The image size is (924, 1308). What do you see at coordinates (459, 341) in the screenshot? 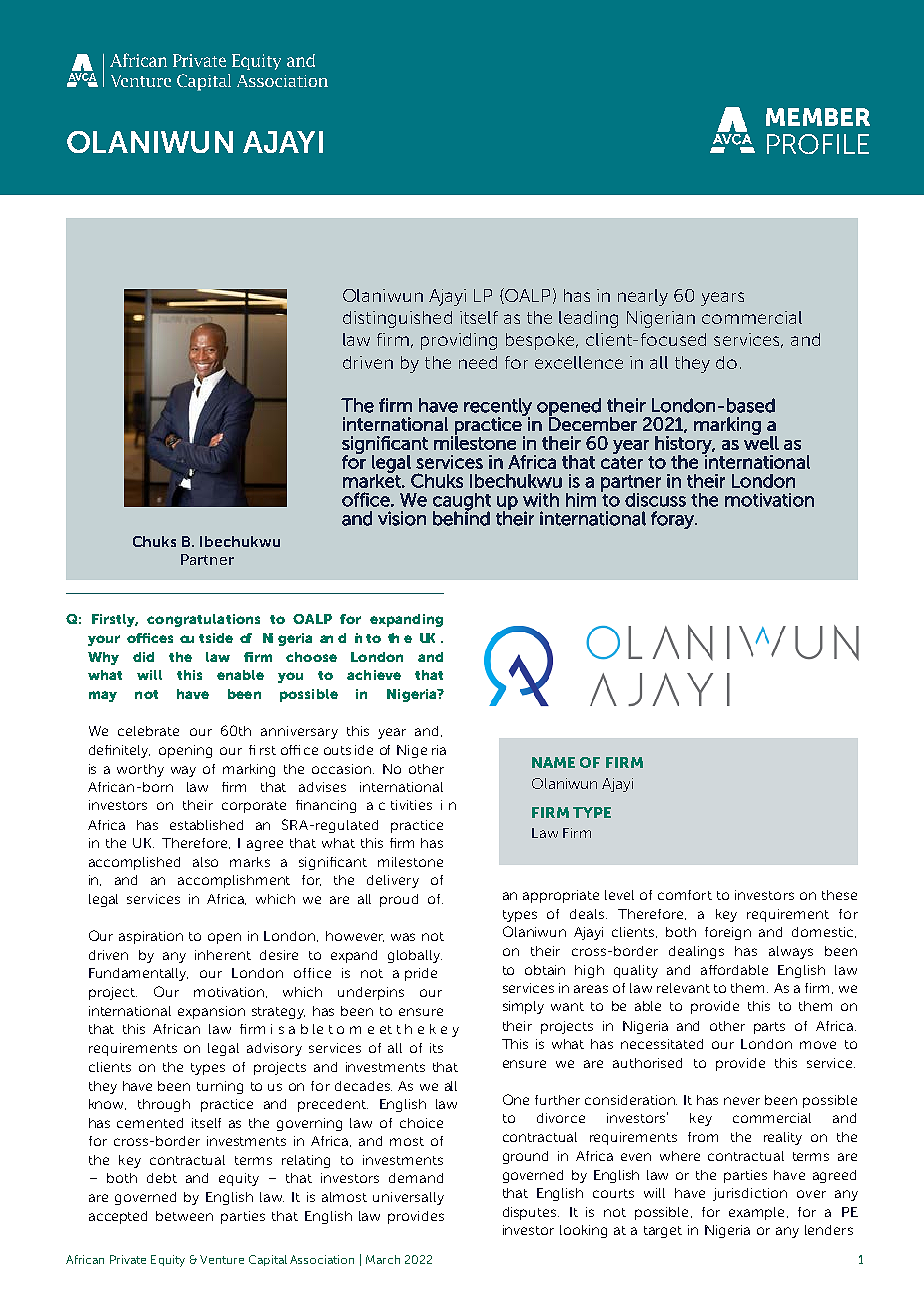
I see `providing` at bounding box center [459, 341].
